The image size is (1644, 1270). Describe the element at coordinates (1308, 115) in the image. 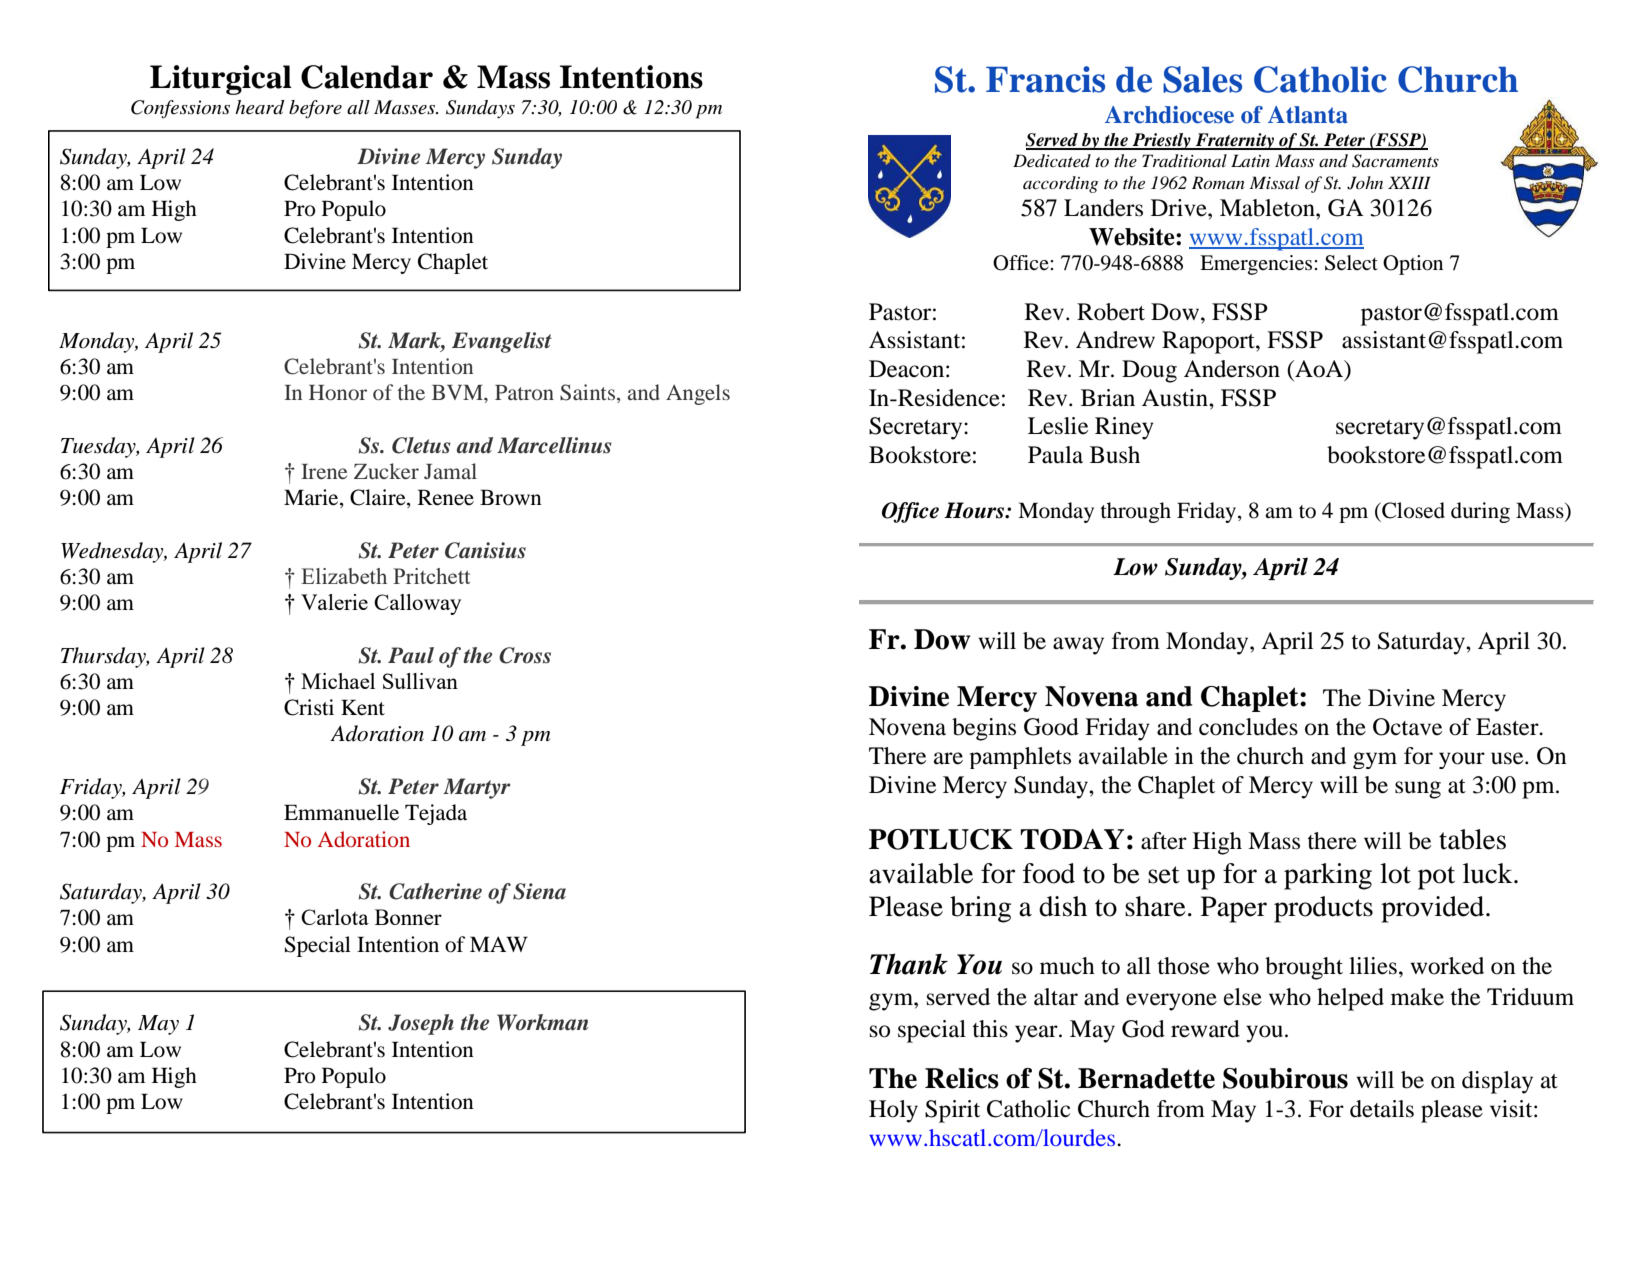

I see `Atlanta` at that location.
